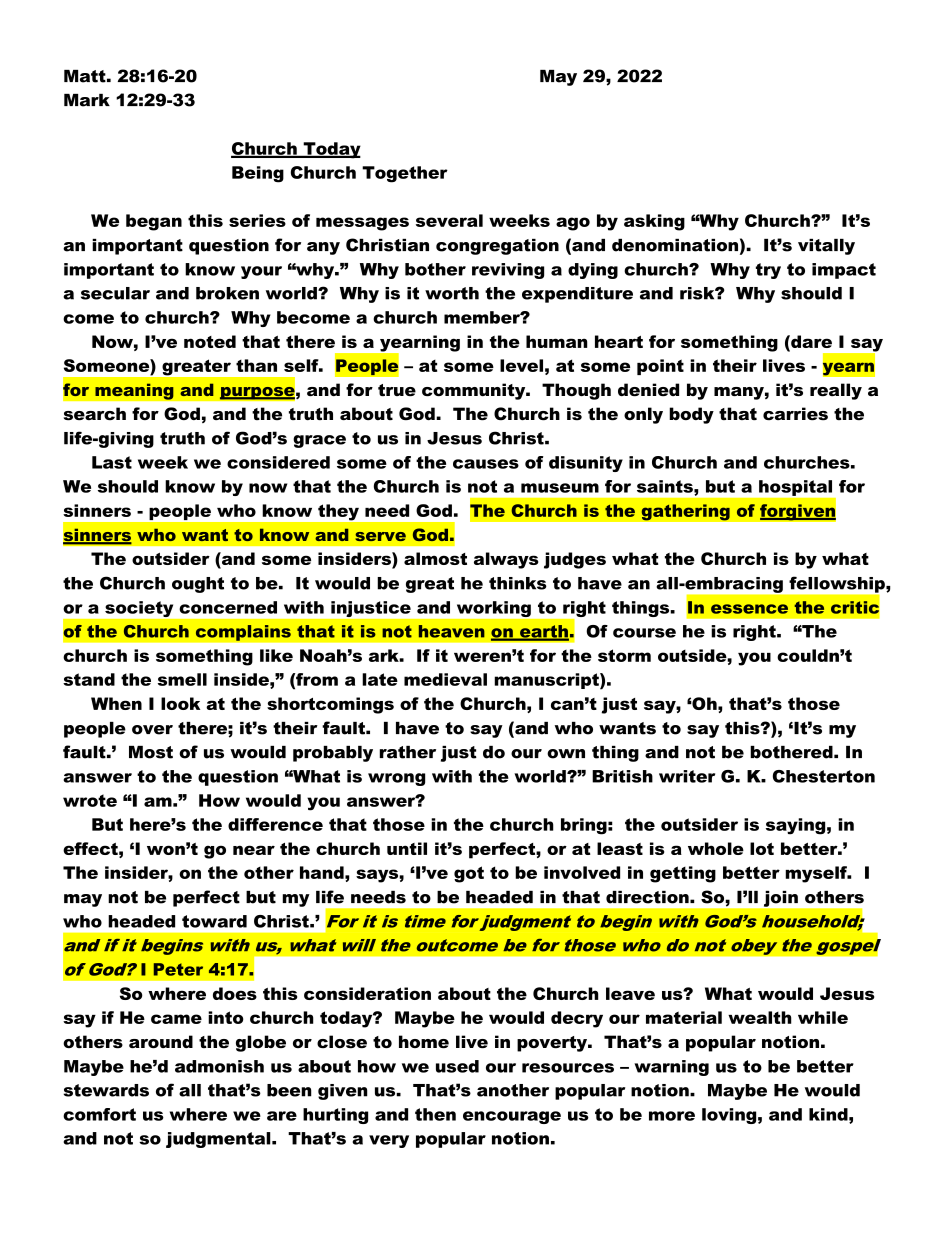 The width and height of the image is (952, 1233). I want to click on Being, so click(258, 174).
